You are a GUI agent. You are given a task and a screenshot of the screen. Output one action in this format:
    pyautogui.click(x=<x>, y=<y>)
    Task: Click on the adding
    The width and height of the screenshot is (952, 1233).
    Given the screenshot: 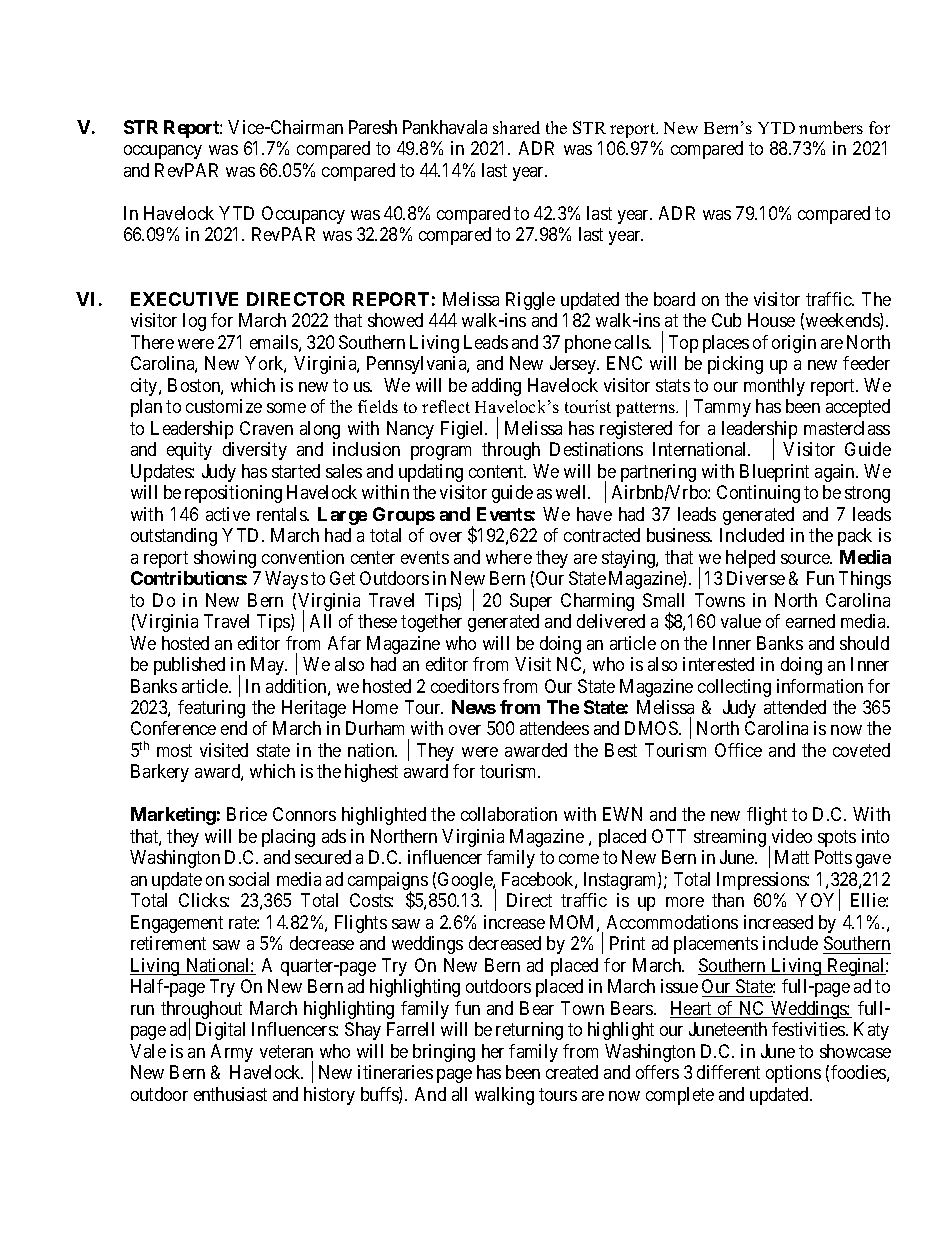 What is the action you would take?
    pyautogui.click(x=496, y=387)
